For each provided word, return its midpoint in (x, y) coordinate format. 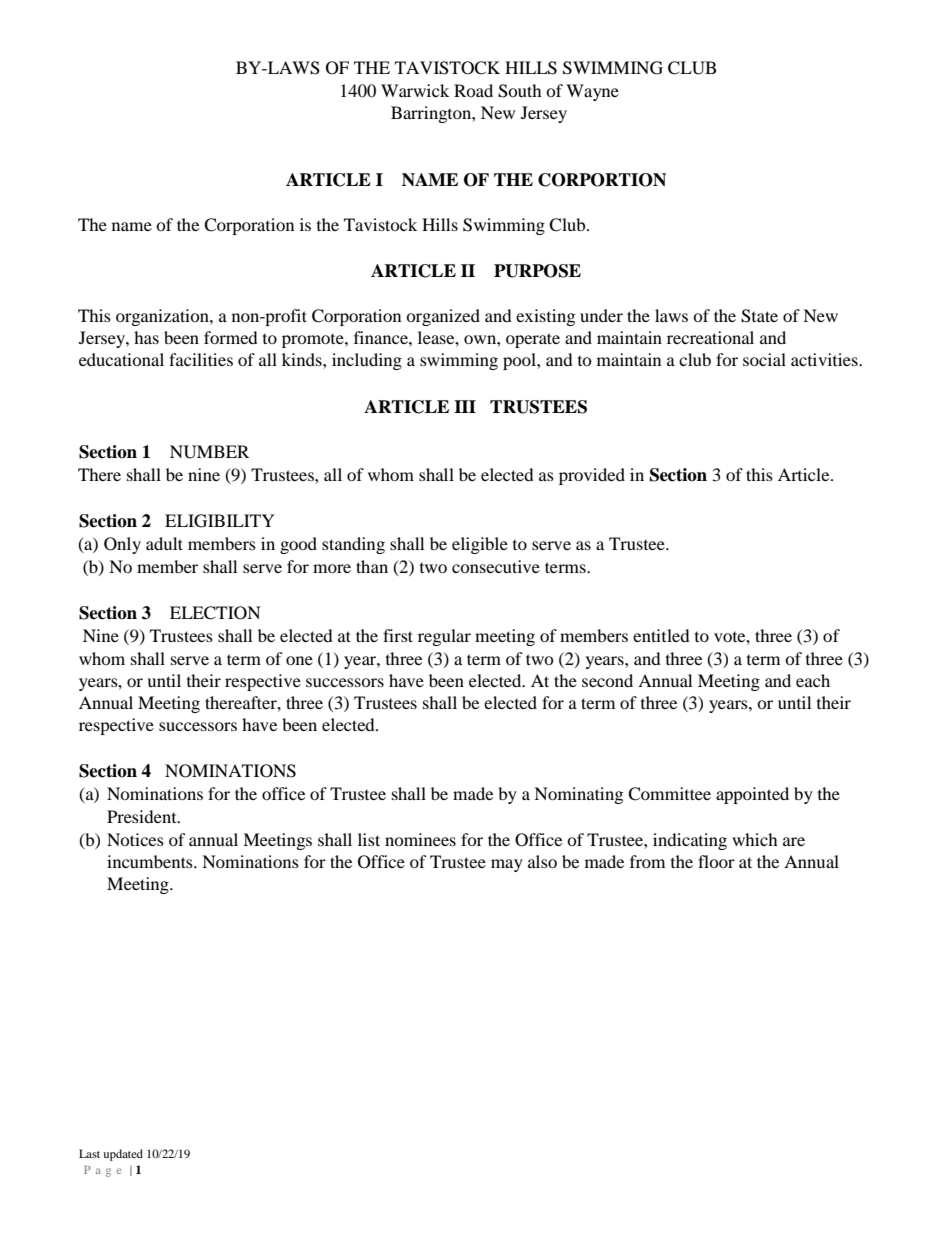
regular (444, 637)
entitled (661, 635)
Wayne (592, 92)
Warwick (415, 90)
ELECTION (215, 613)
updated (123, 1155)
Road (473, 90)
